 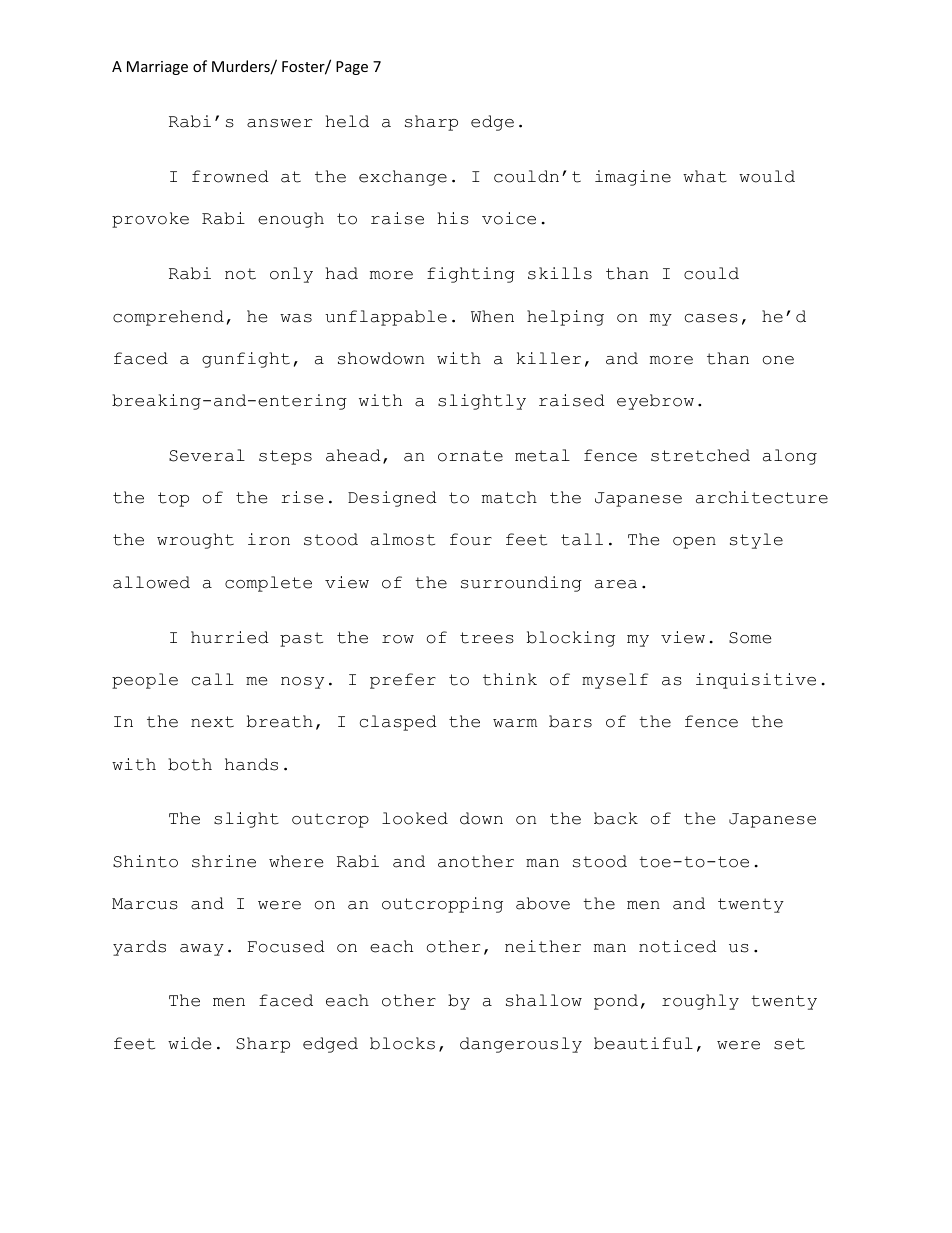 I want to click on dangerously, so click(x=521, y=1045).
